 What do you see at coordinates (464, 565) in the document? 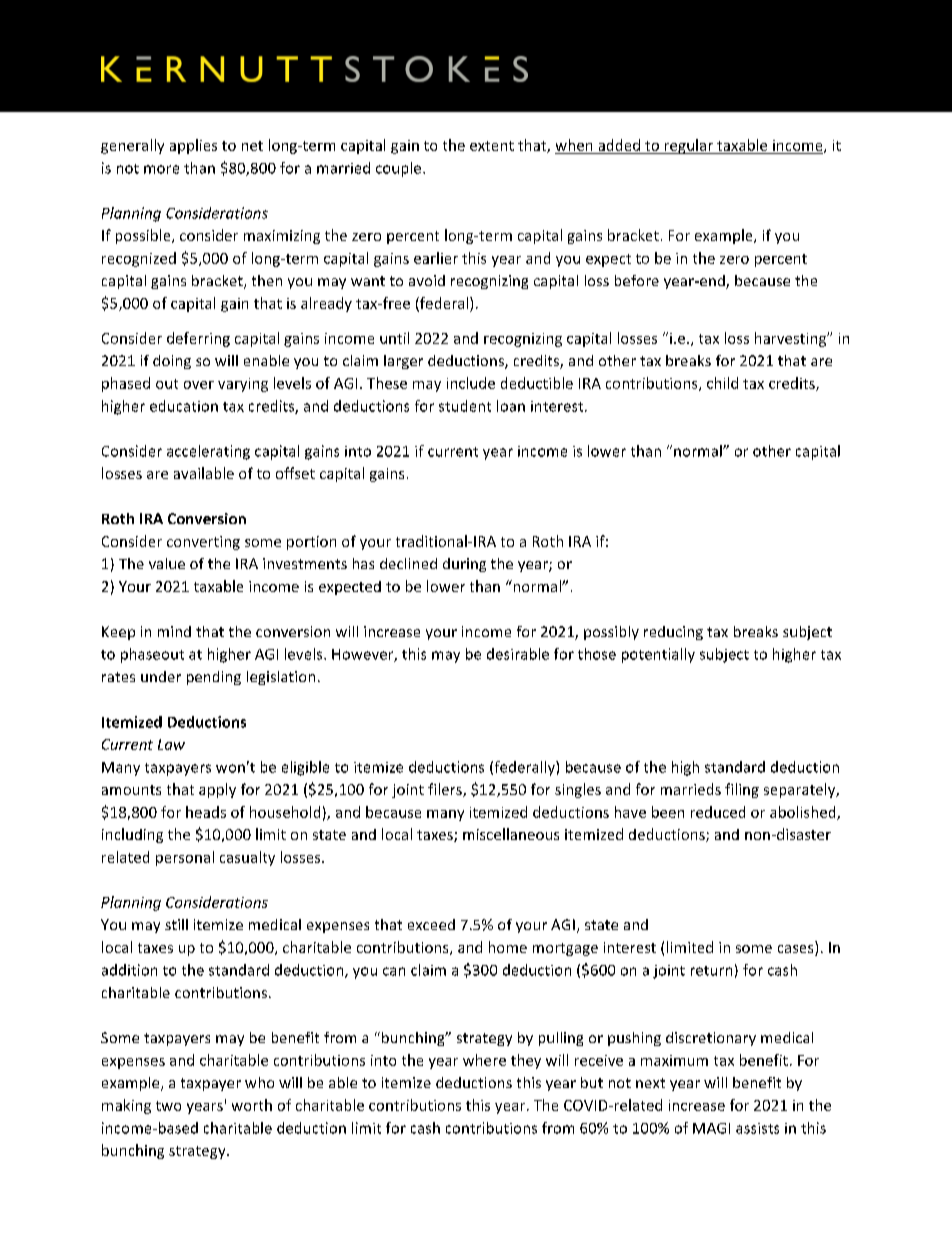
I see `during` at bounding box center [464, 565].
